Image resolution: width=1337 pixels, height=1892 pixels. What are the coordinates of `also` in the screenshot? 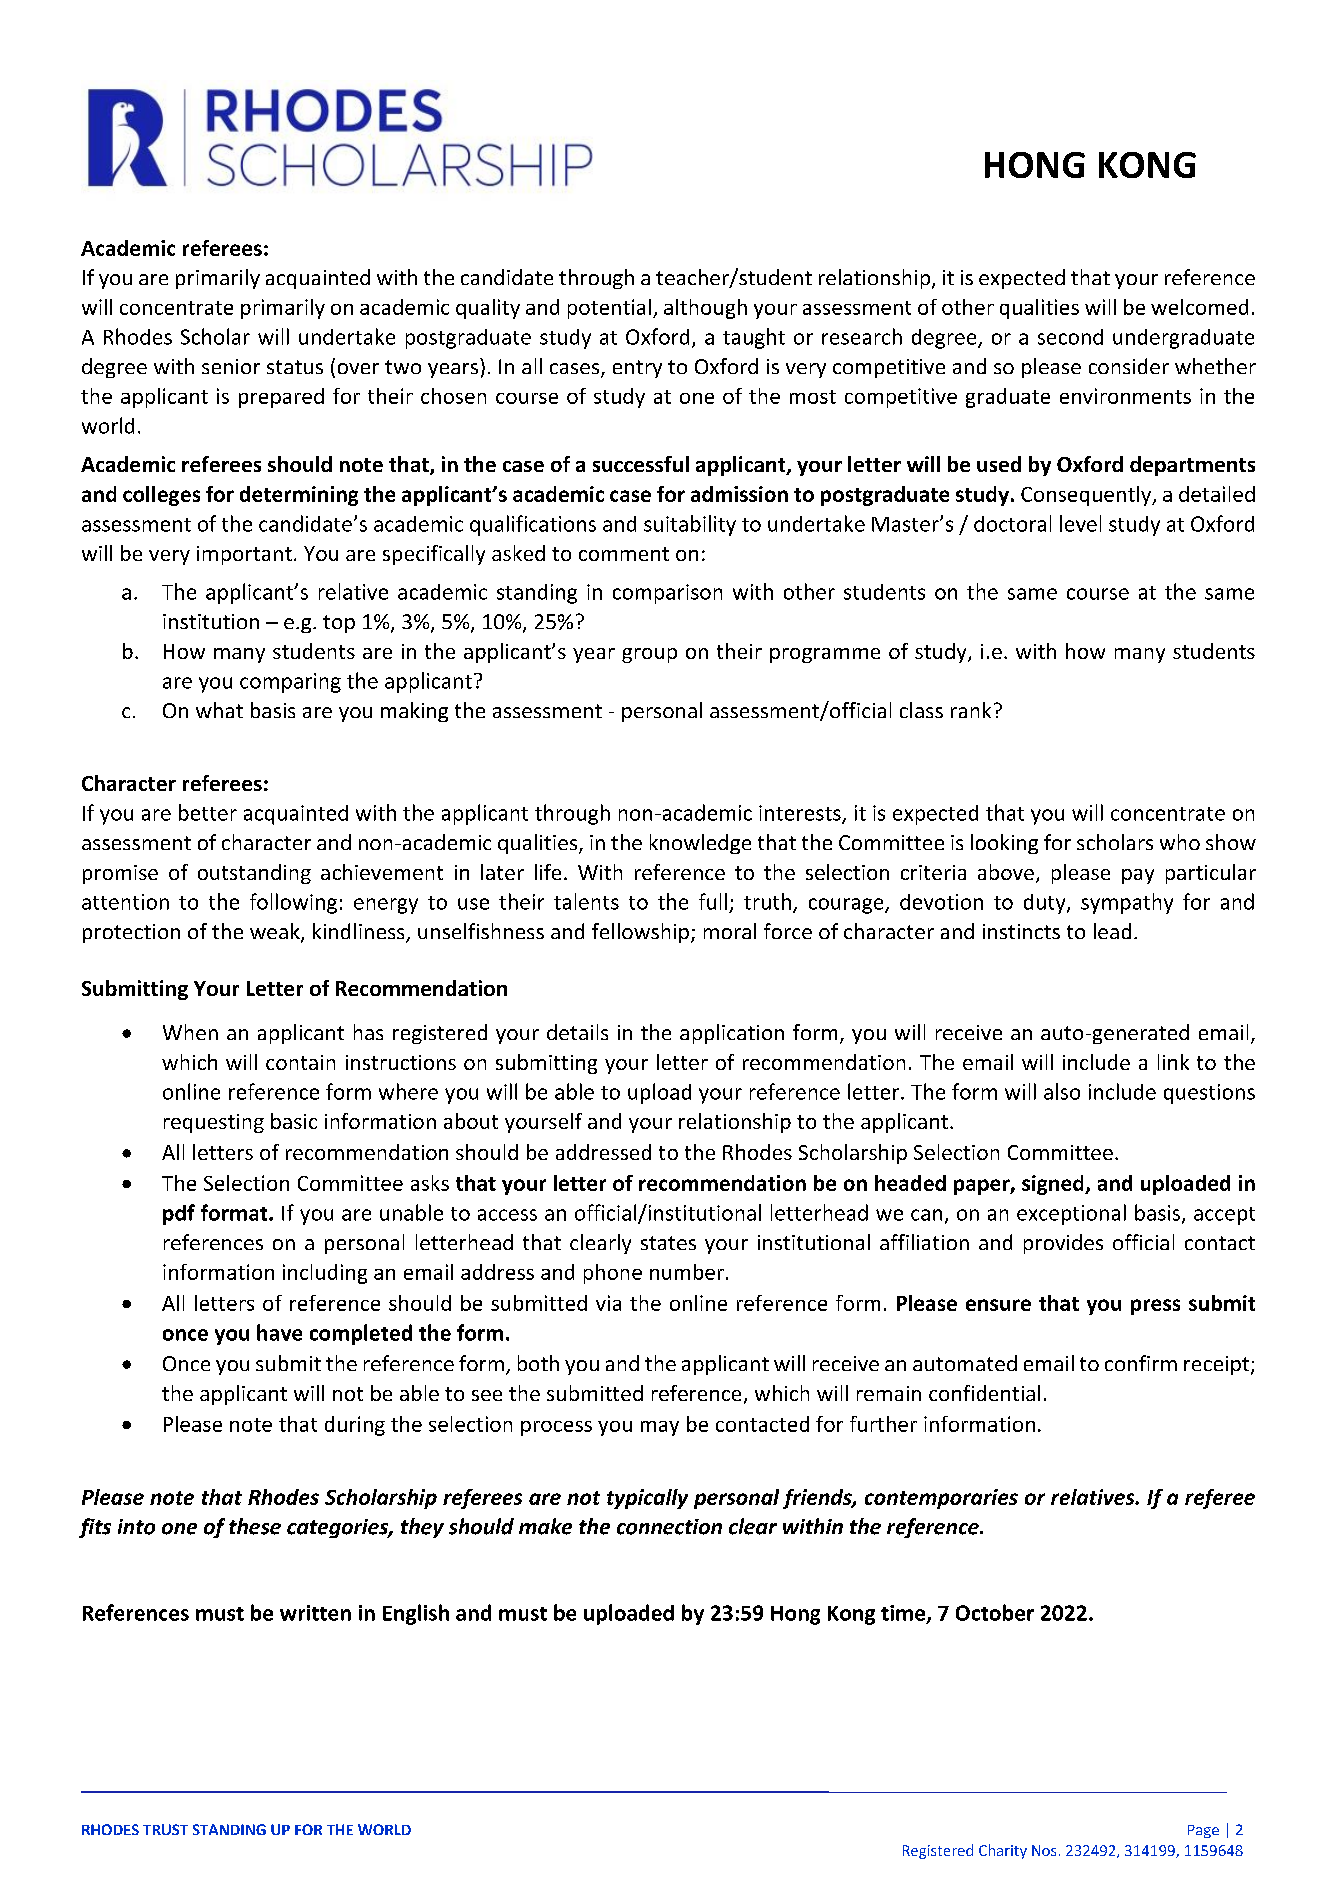 It's located at (1062, 1091).
